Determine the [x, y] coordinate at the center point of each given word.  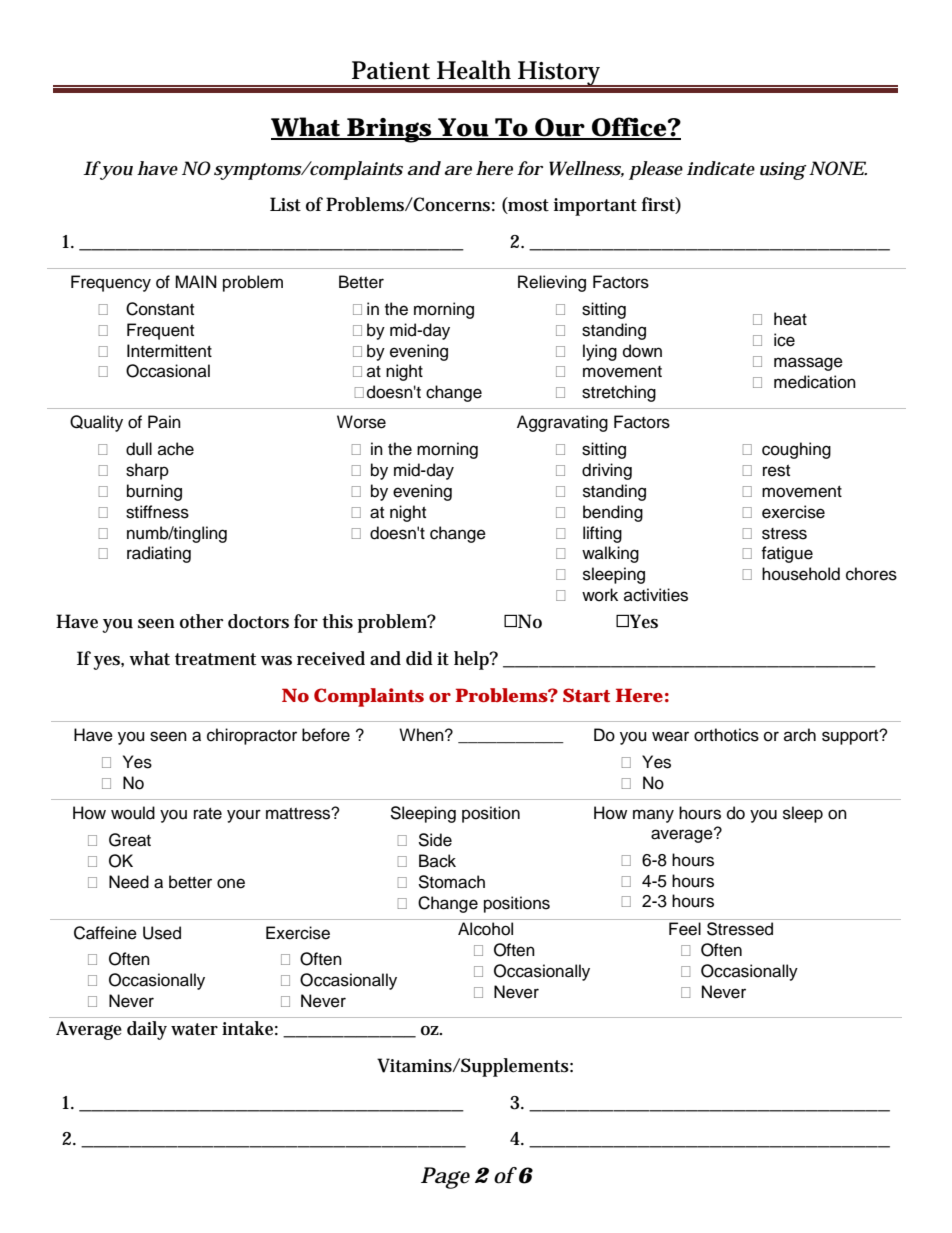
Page [445, 1178]
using [783, 171]
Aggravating [562, 423]
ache [176, 449]
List [285, 204]
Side [435, 840]
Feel [685, 929]
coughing [796, 450]
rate [208, 814]
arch [800, 735]
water [194, 1029]
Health [474, 70]
